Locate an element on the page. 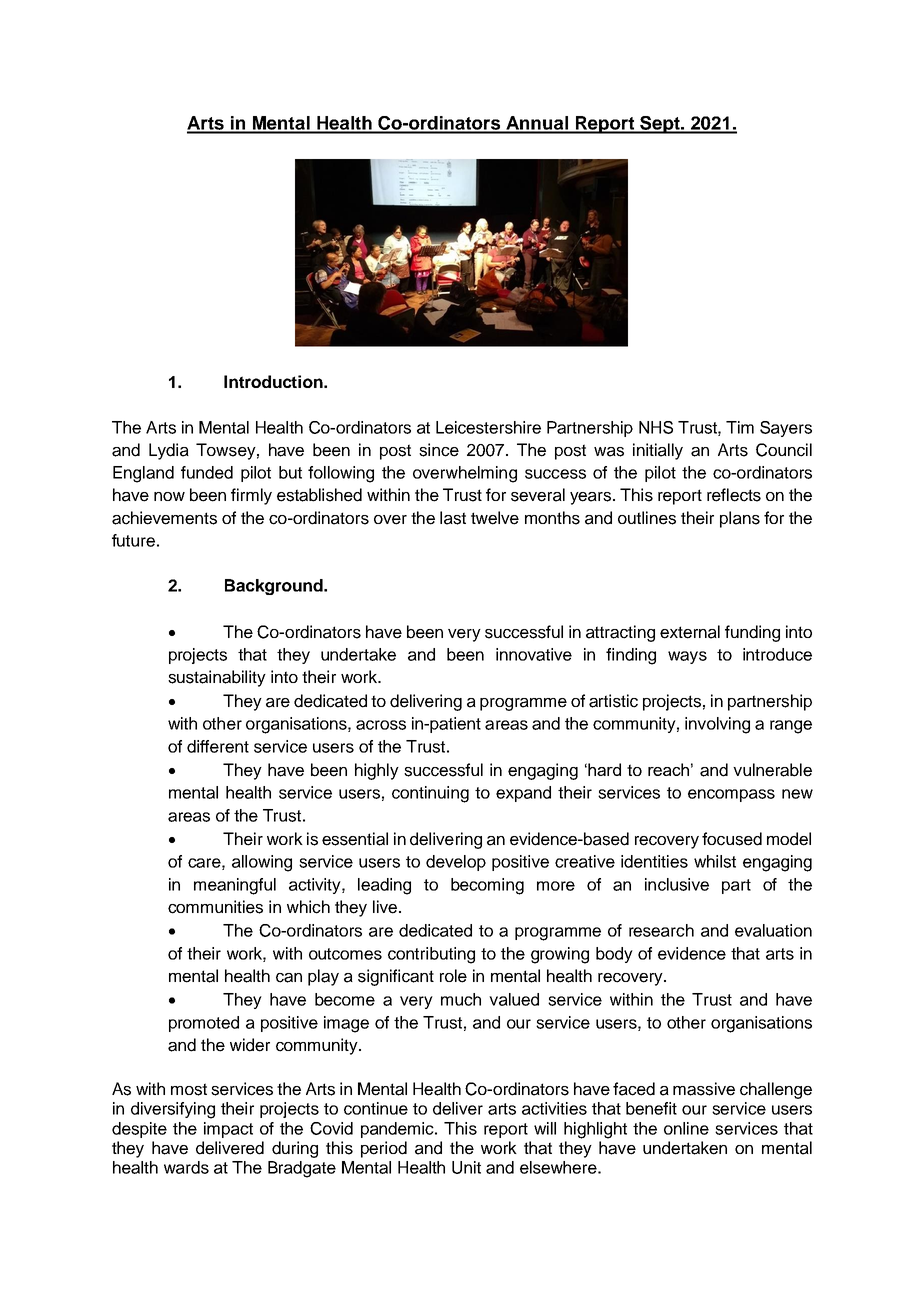 The image size is (924, 1309). online is located at coordinates (686, 1128).
